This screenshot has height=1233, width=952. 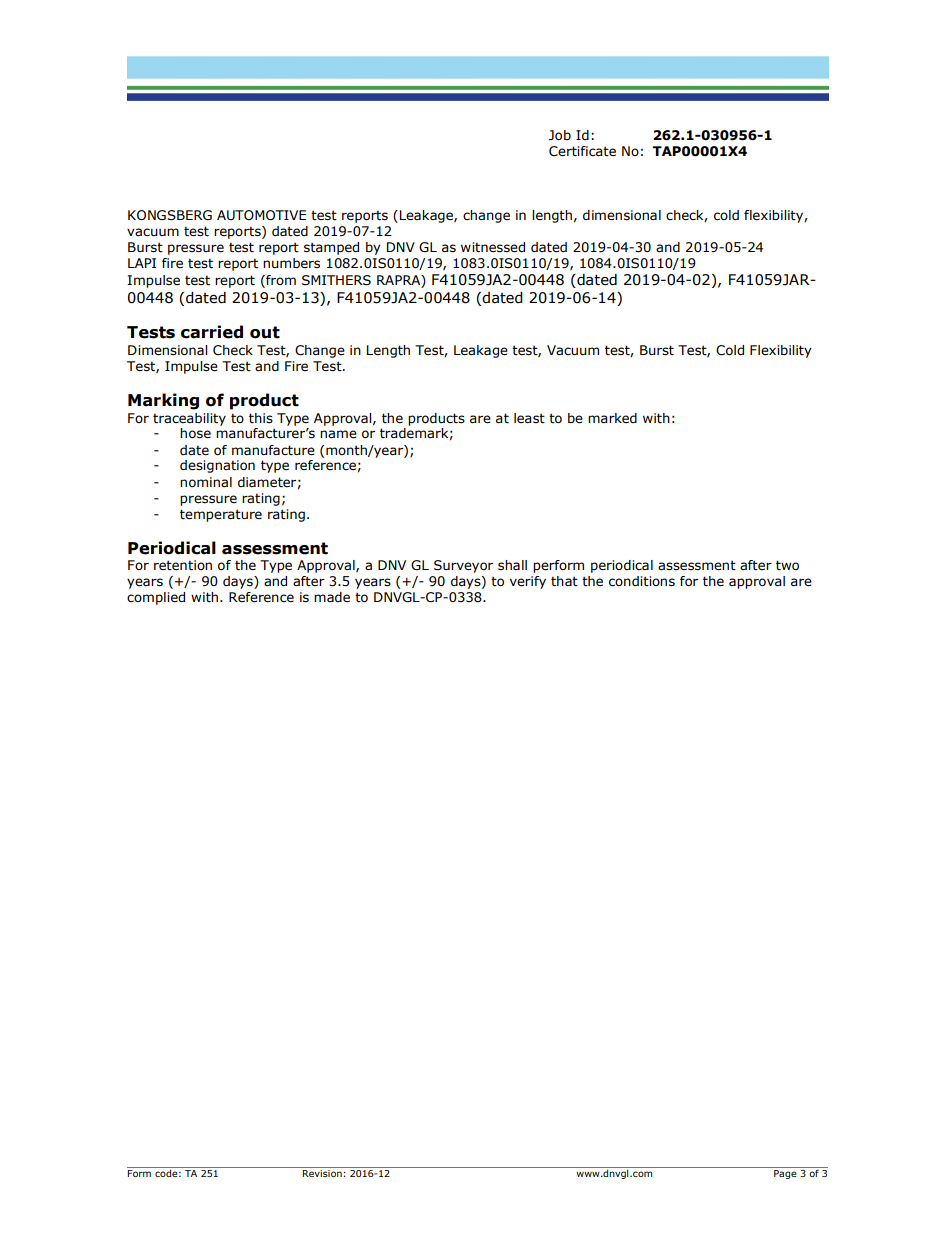 I want to click on Revision, so click(x=322, y=1172).
